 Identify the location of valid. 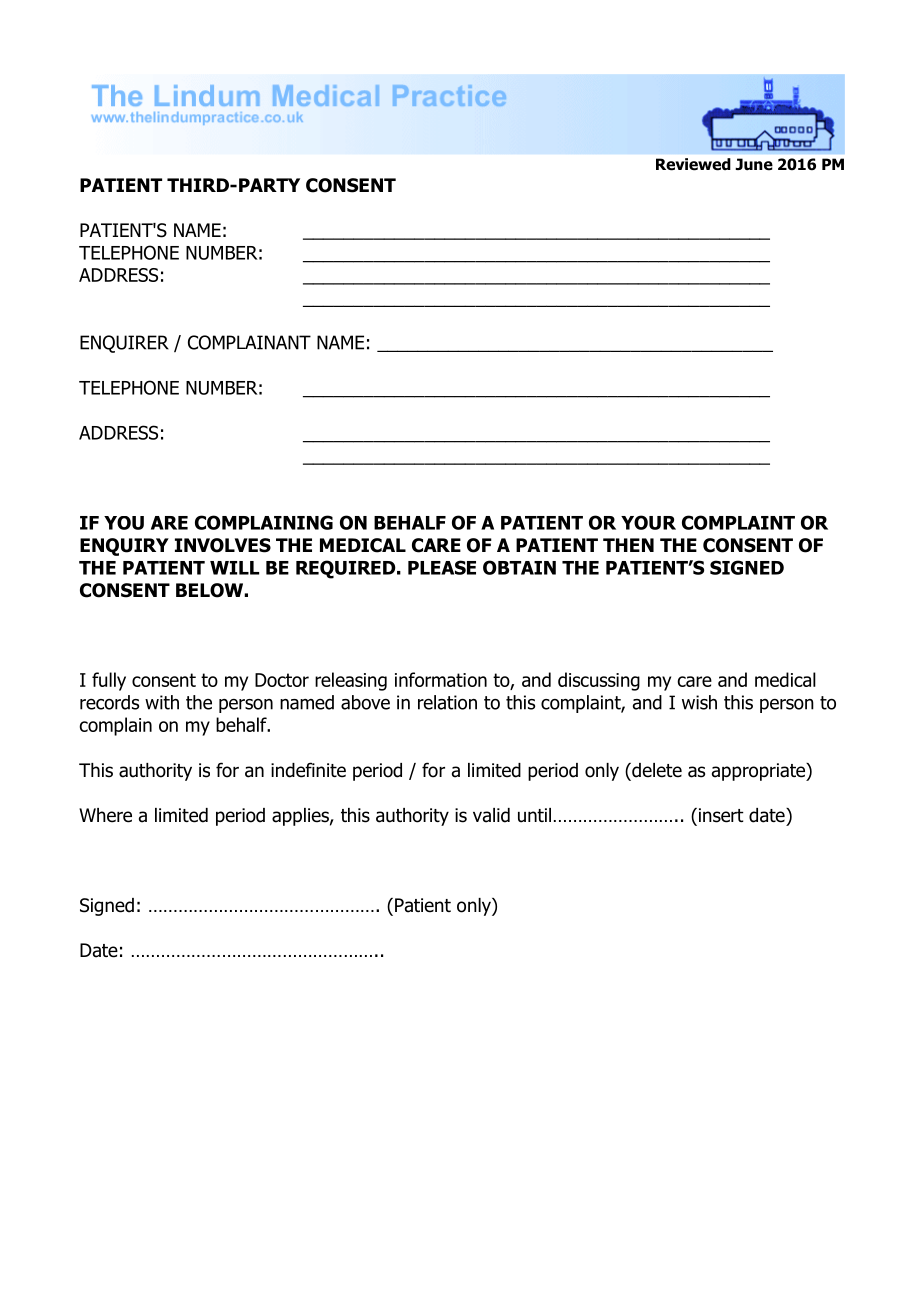
(491, 815).
